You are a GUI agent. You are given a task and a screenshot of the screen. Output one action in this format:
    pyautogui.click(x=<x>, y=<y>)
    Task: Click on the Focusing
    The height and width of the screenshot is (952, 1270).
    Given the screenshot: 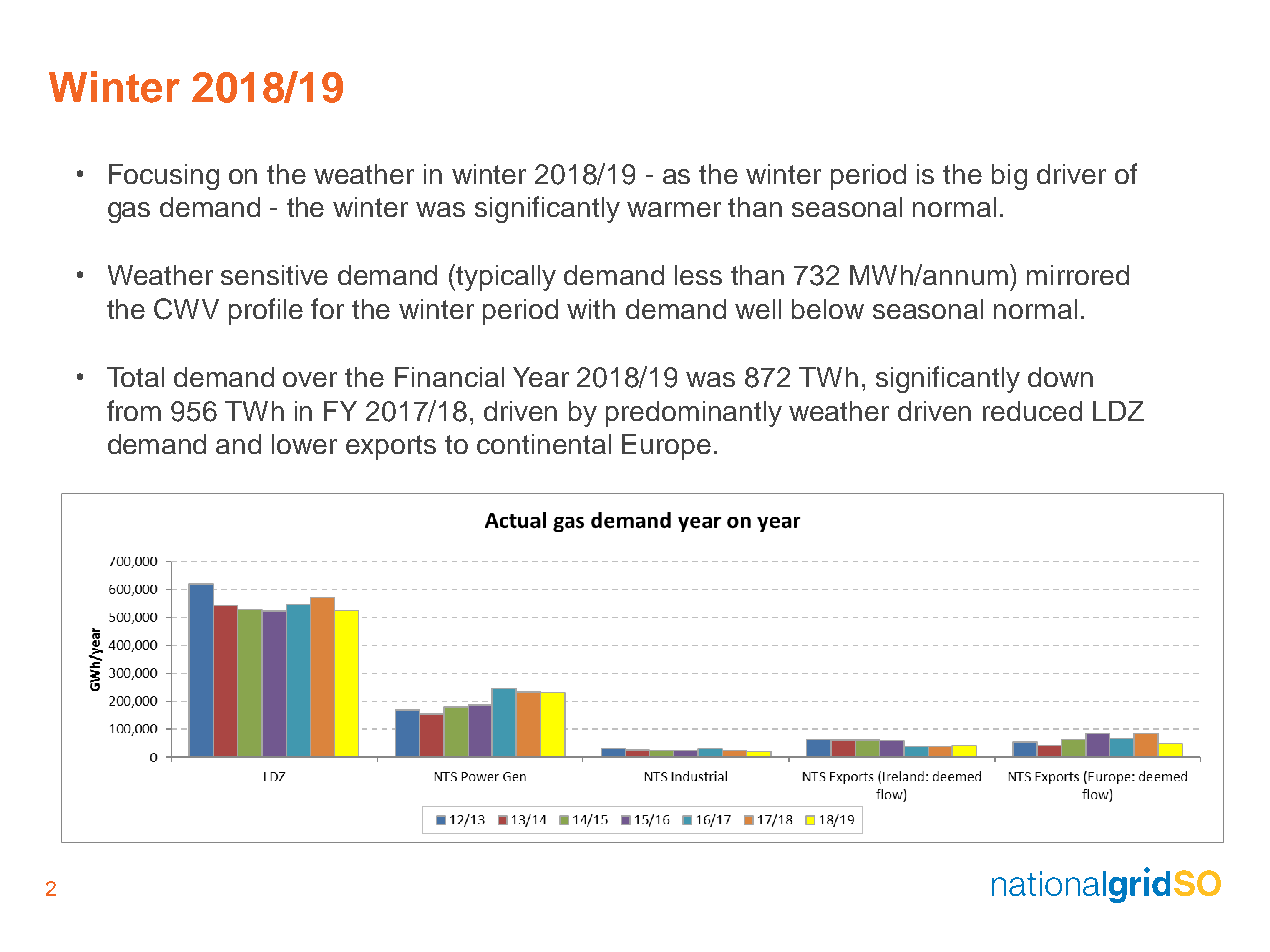 What is the action you would take?
    pyautogui.click(x=164, y=177)
